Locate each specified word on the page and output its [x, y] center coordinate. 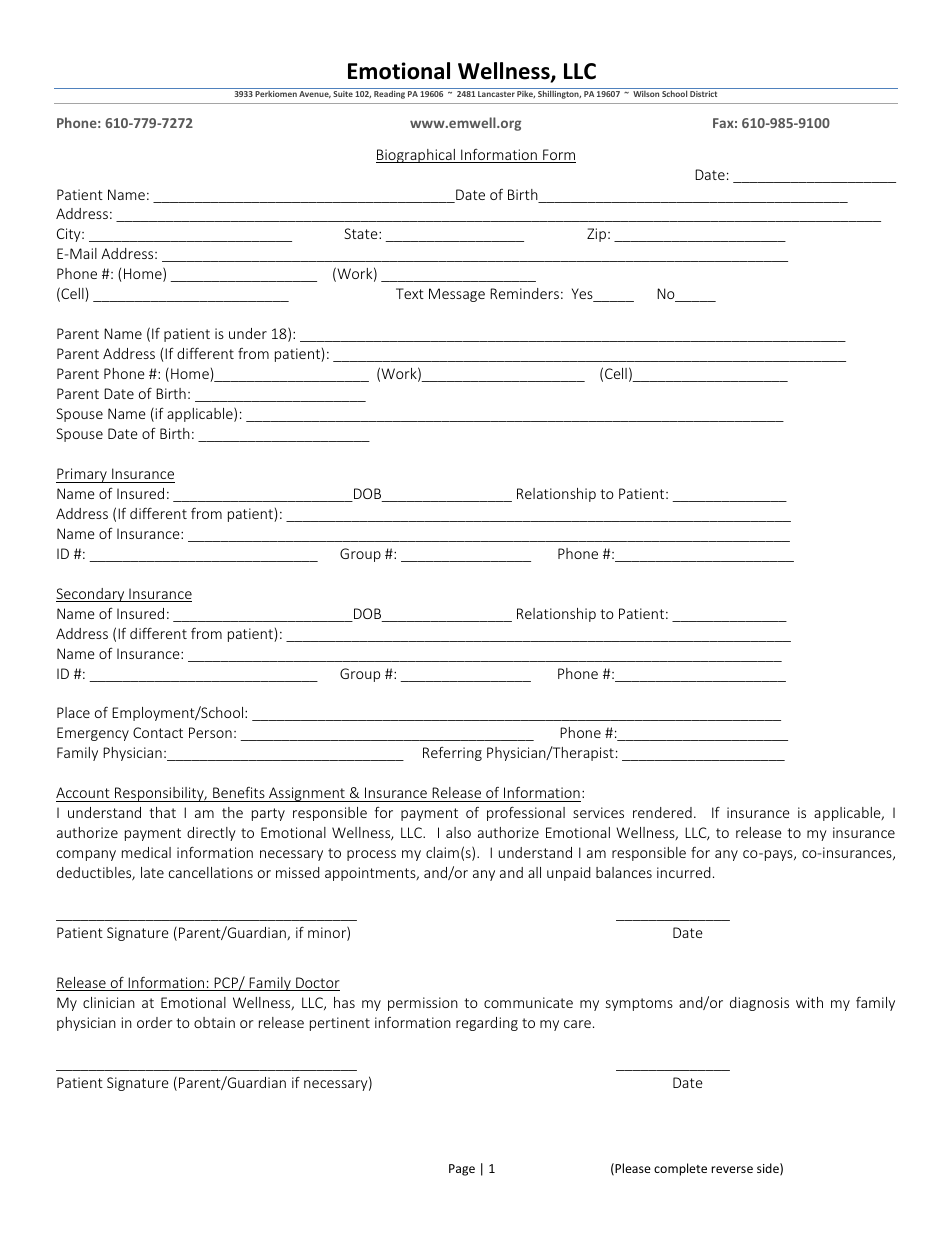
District [703, 94]
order [155, 1022]
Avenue [315, 94]
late [152, 872]
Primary [82, 475]
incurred [684, 872]
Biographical [416, 156]
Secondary [91, 595]
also [458, 832]
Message [457, 295]
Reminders [524, 293]
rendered [662, 812]
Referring [452, 754]
